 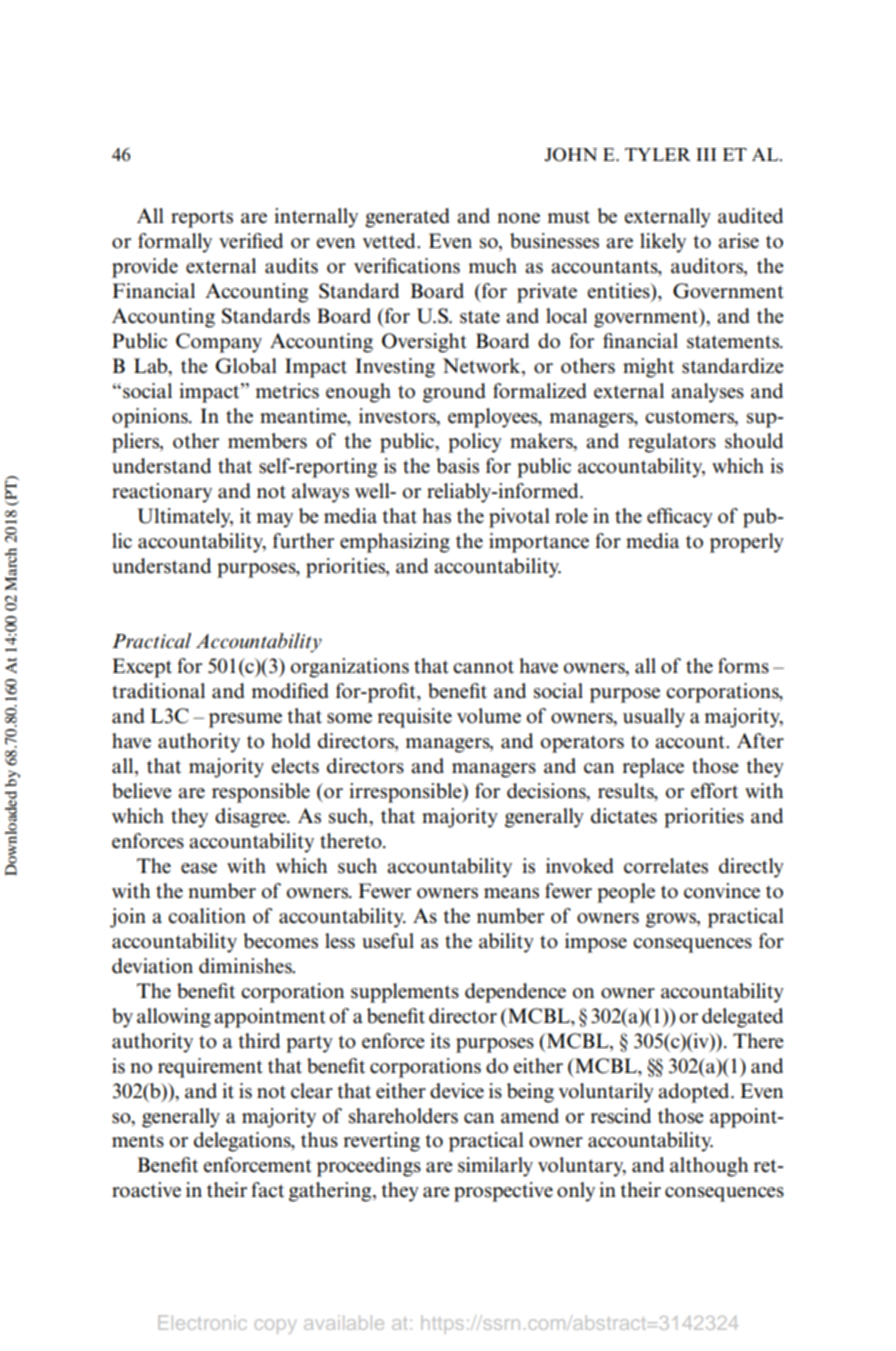 What do you see at coordinates (202, 219) in the screenshot?
I see `reports` at bounding box center [202, 219].
